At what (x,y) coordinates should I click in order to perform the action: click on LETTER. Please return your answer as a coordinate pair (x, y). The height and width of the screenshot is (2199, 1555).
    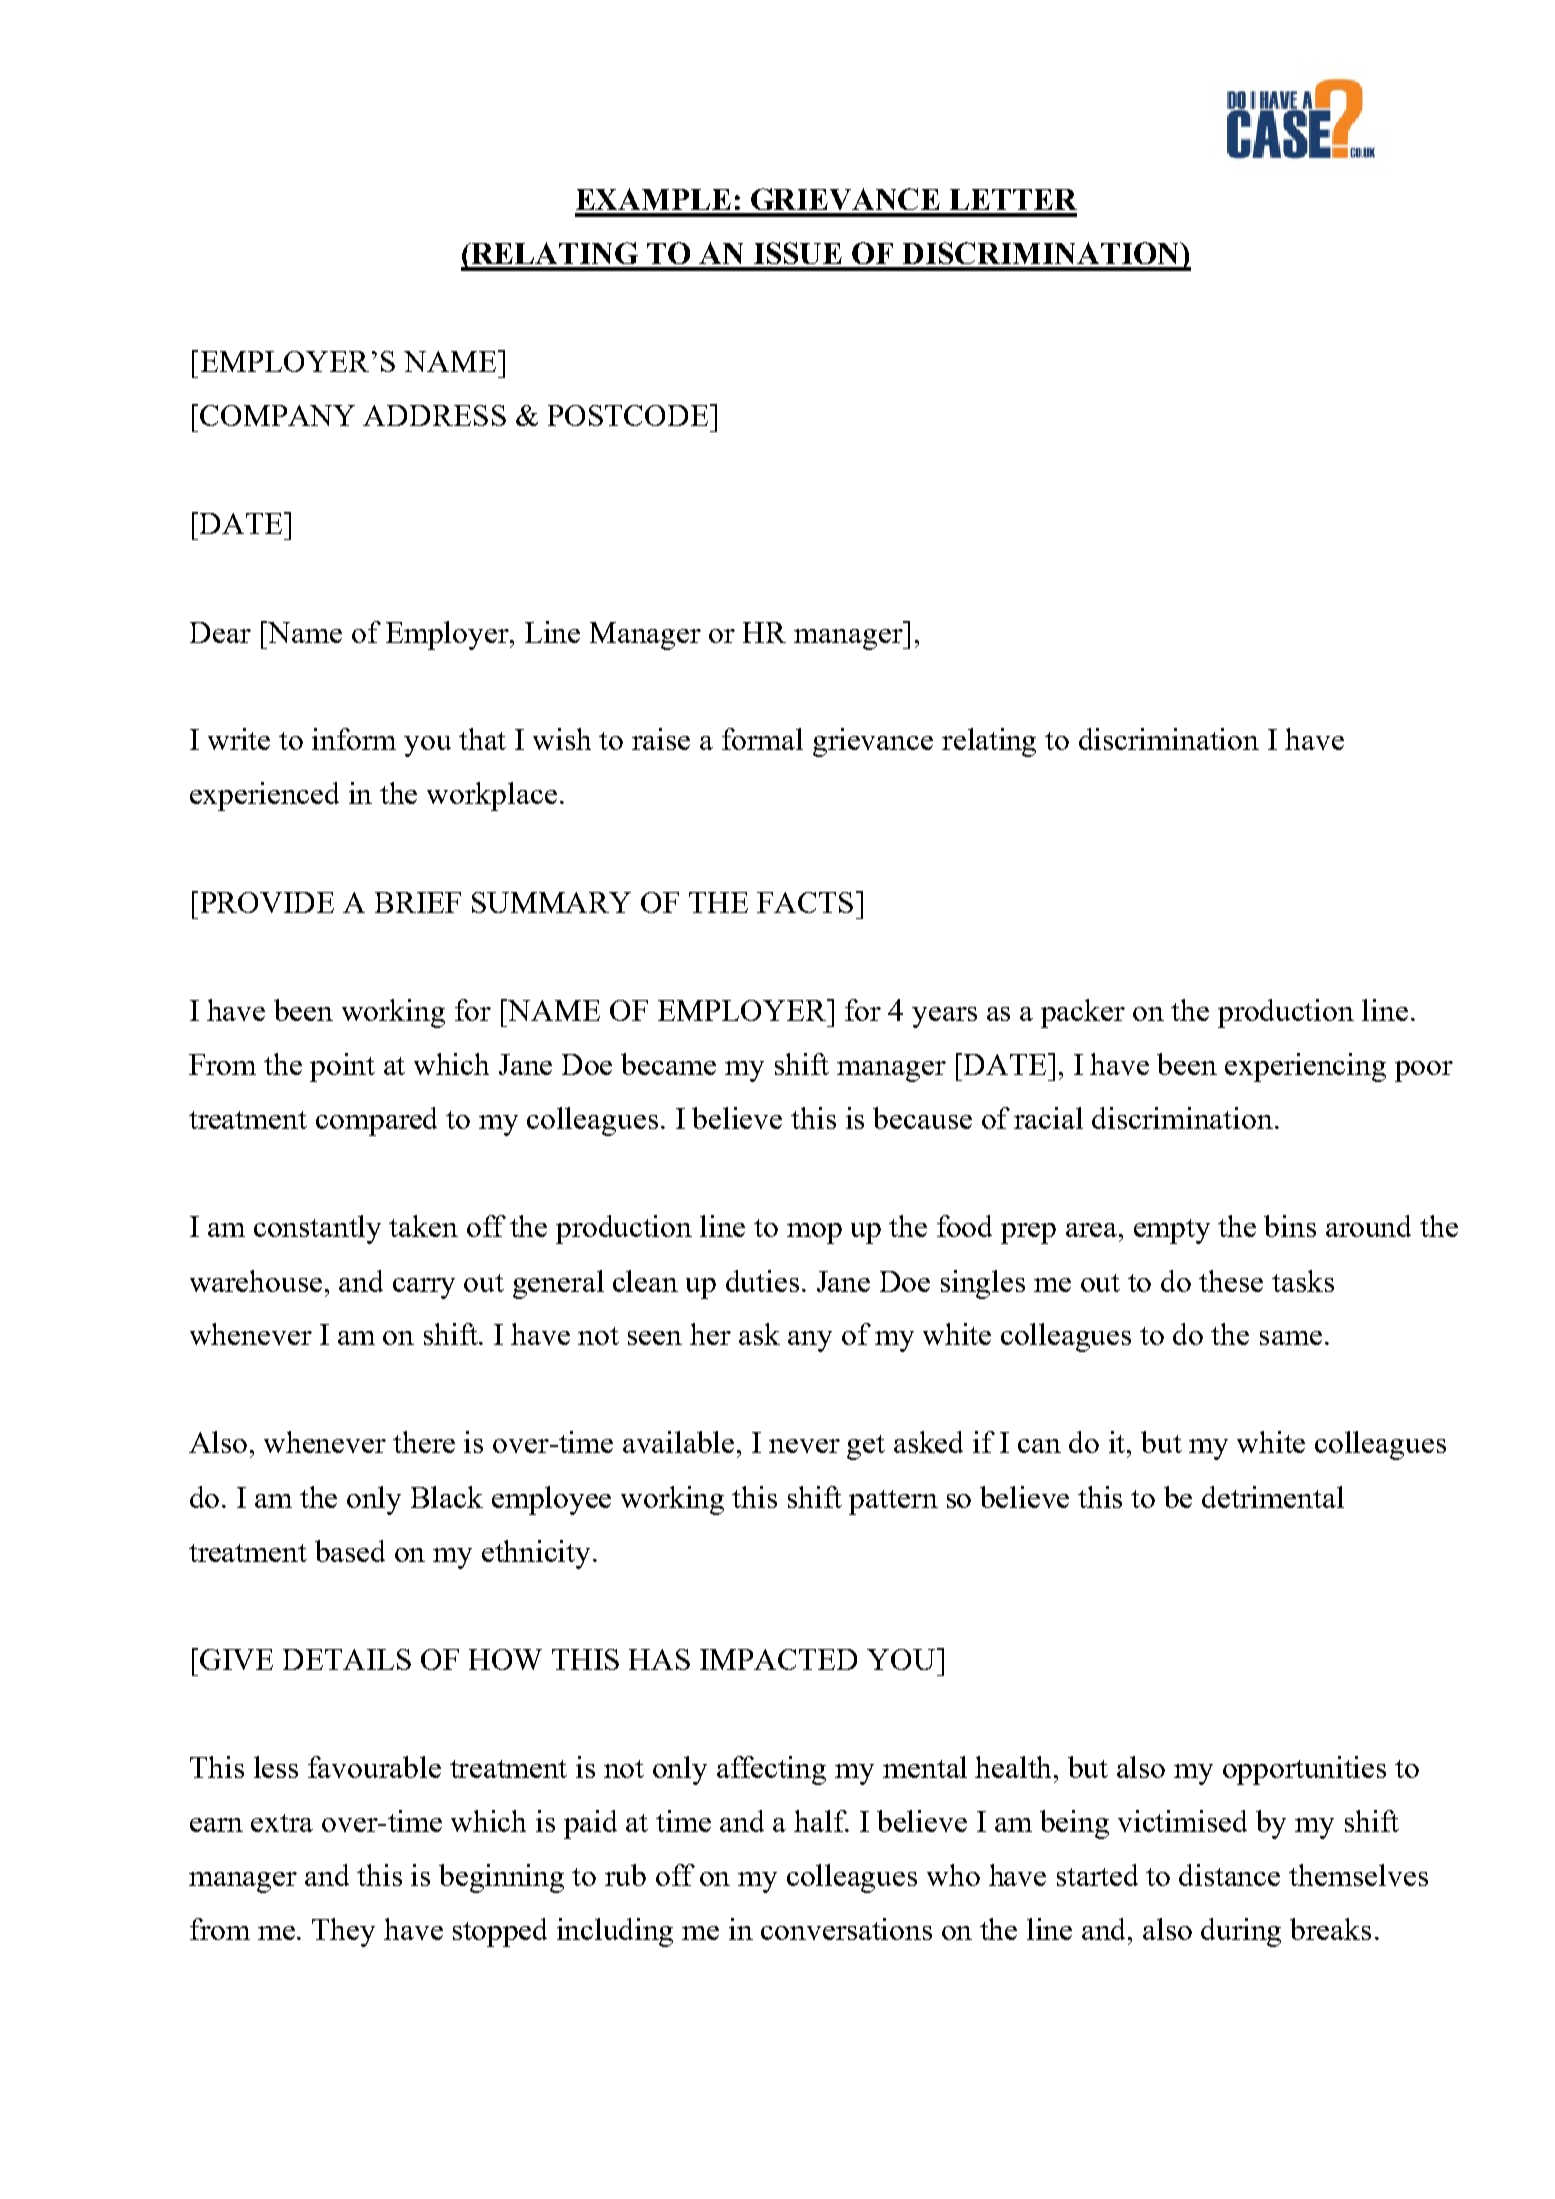
    Looking at the image, I should click on (1013, 199).
